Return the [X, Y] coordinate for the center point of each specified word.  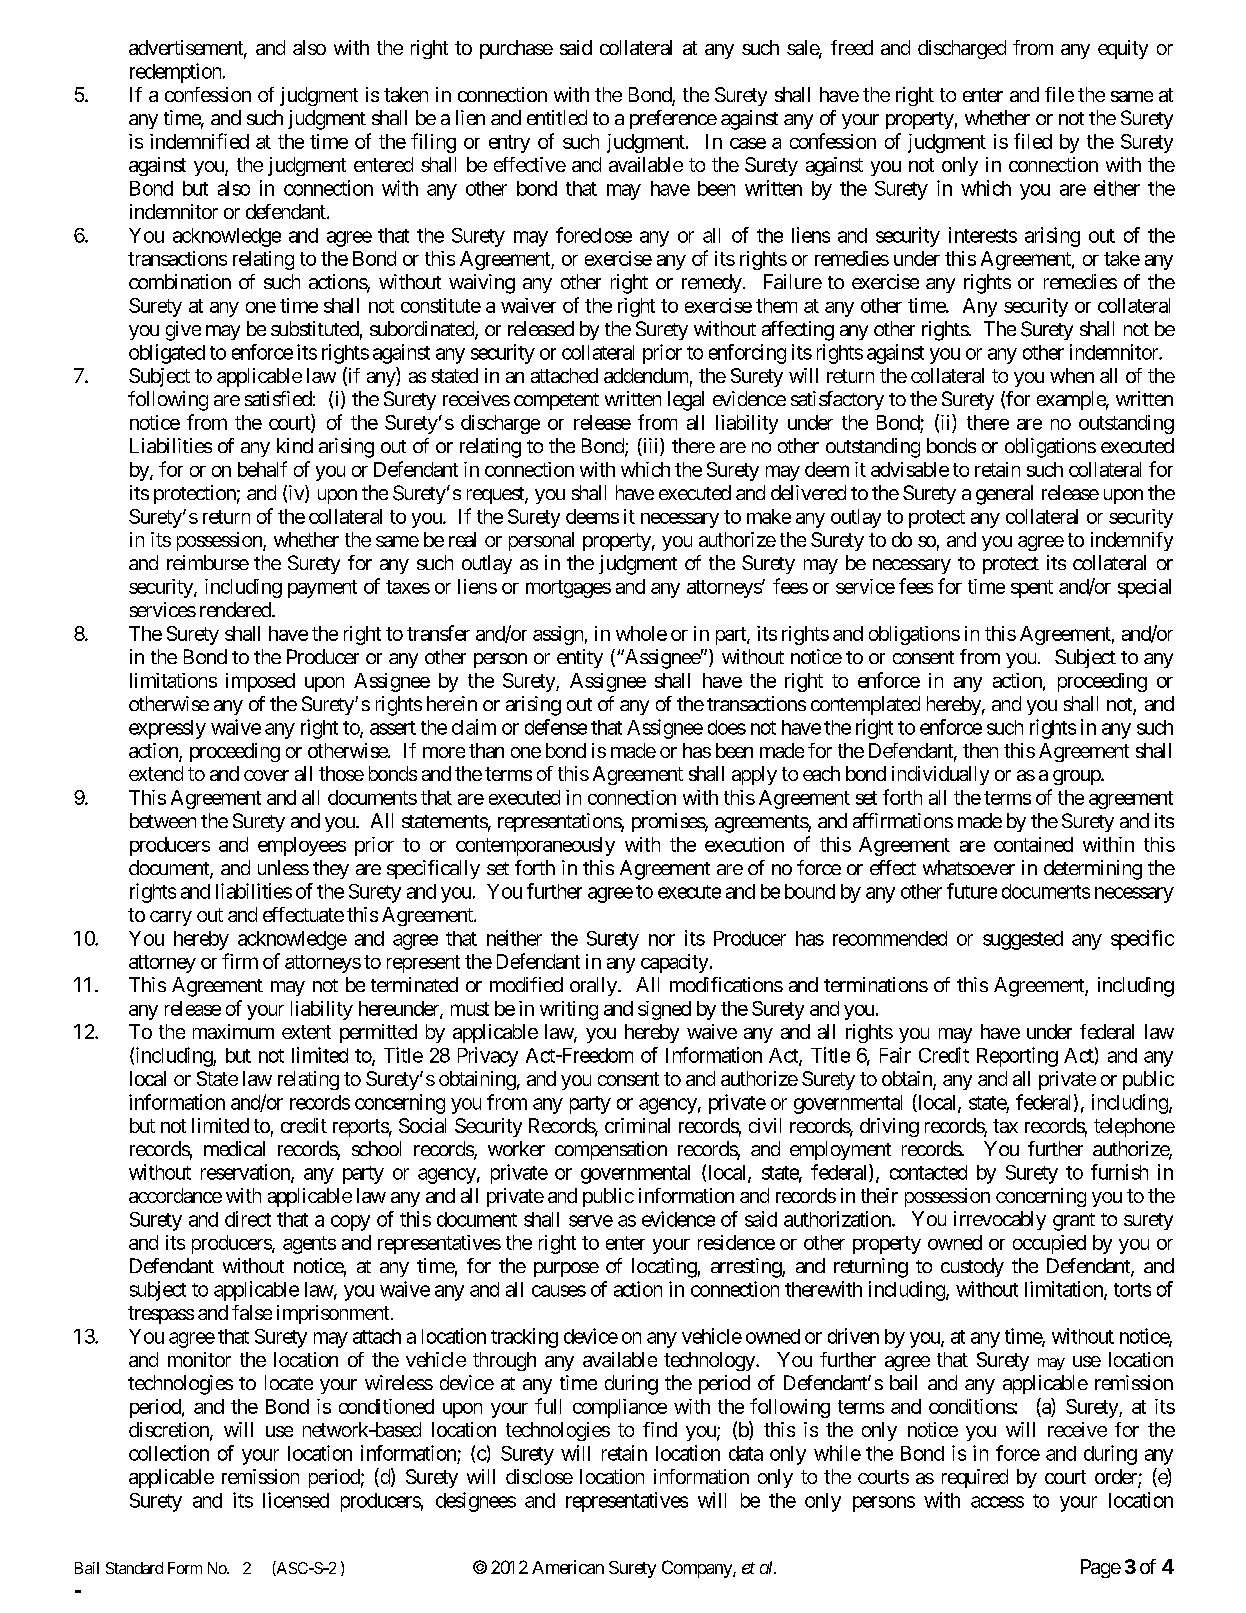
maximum [233, 1031]
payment [322, 589]
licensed [296, 1500]
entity [580, 658]
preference [673, 119]
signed [664, 1010]
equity [1123, 49]
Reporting [1017, 1057]
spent [1032, 589]
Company [698, 1569]
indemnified [199, 141]
